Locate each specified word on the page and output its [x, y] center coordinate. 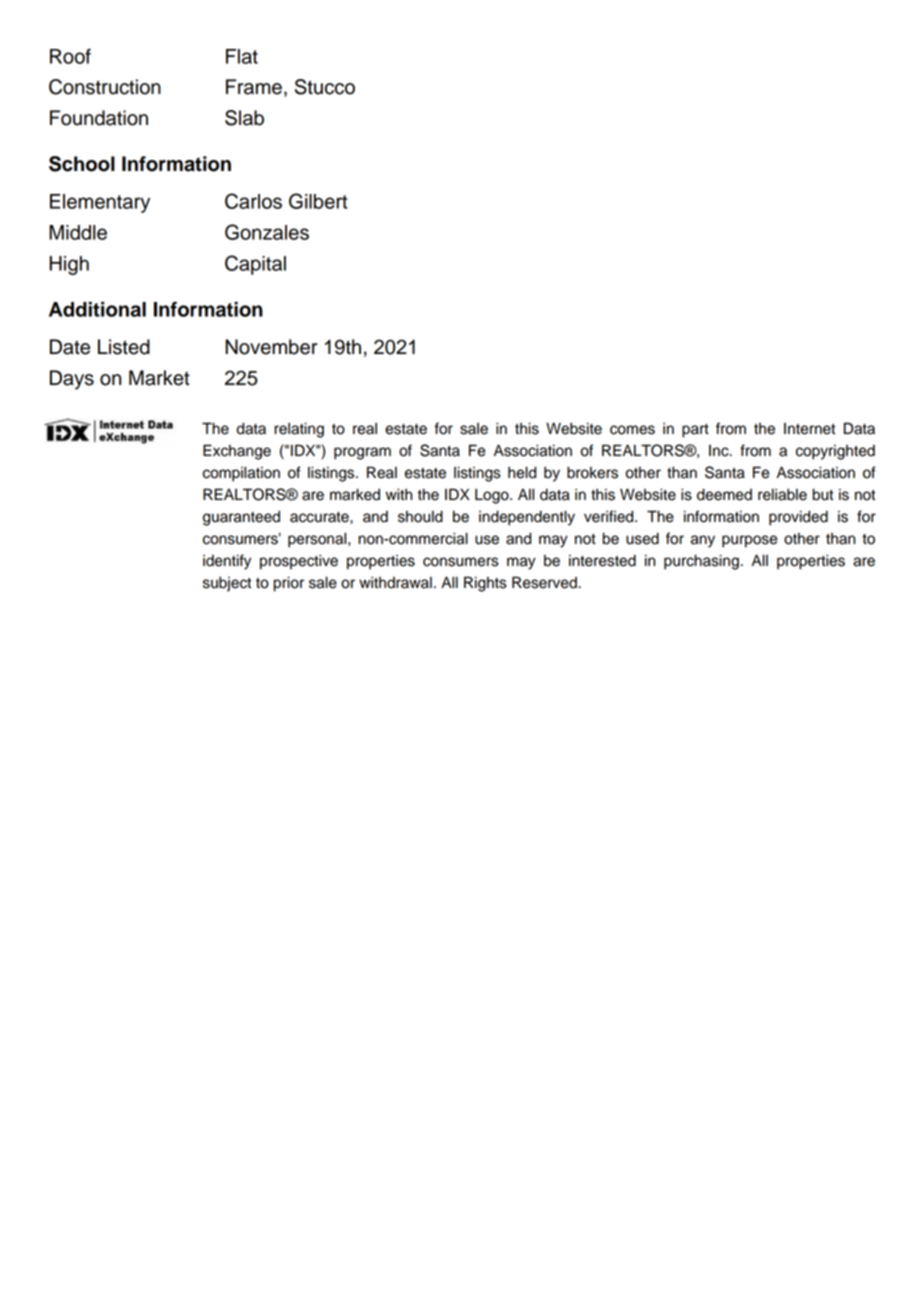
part [695, 431]
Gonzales [267, 232]
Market [159, 378]
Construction [105, 87]
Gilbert [318, 201]
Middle [78, 232]
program [362, 453]
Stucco [325, 87]
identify [227, 562]
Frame [254, 87]
